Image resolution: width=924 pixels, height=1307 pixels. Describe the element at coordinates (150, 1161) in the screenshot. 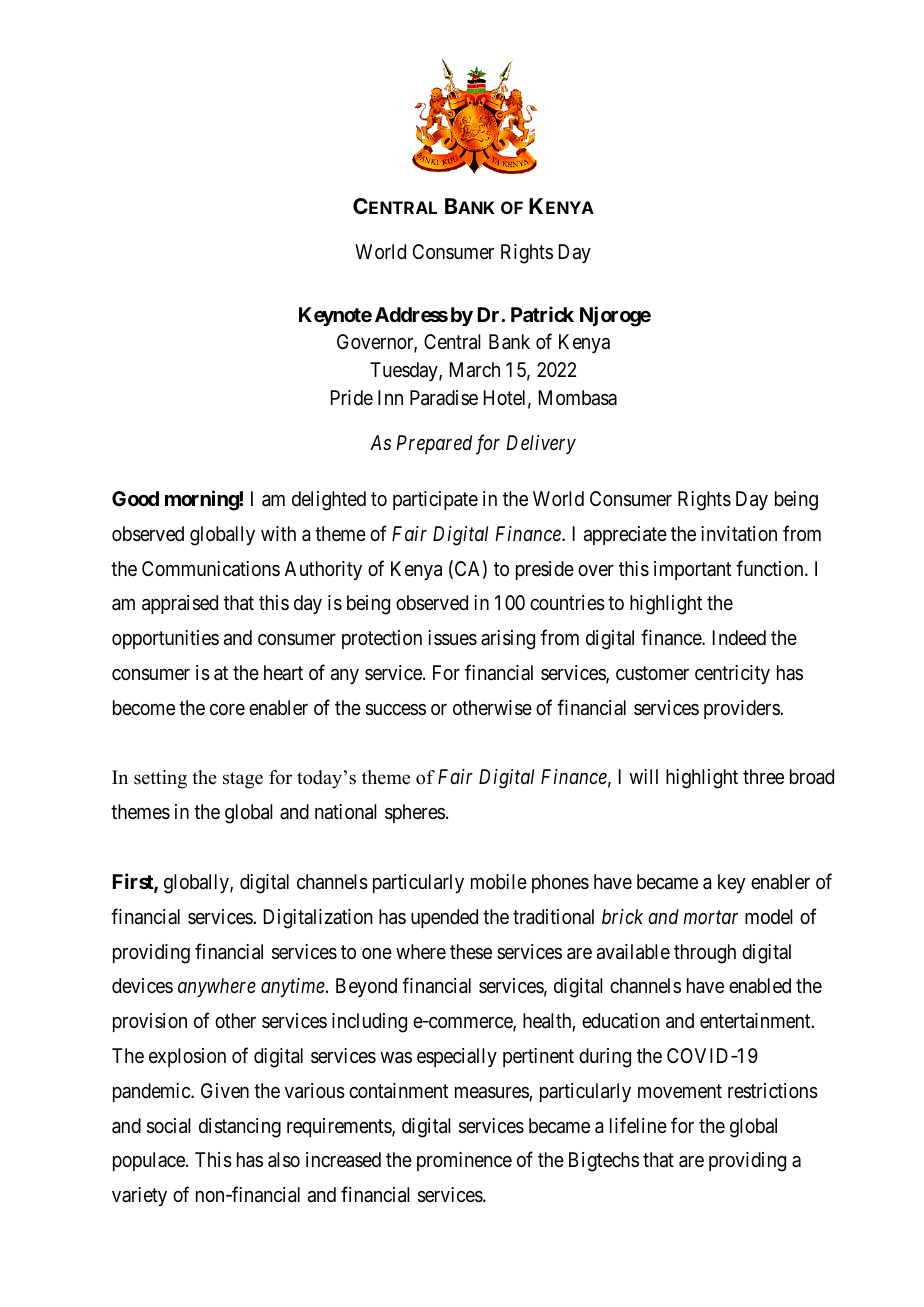

I see `populace` at that location.
